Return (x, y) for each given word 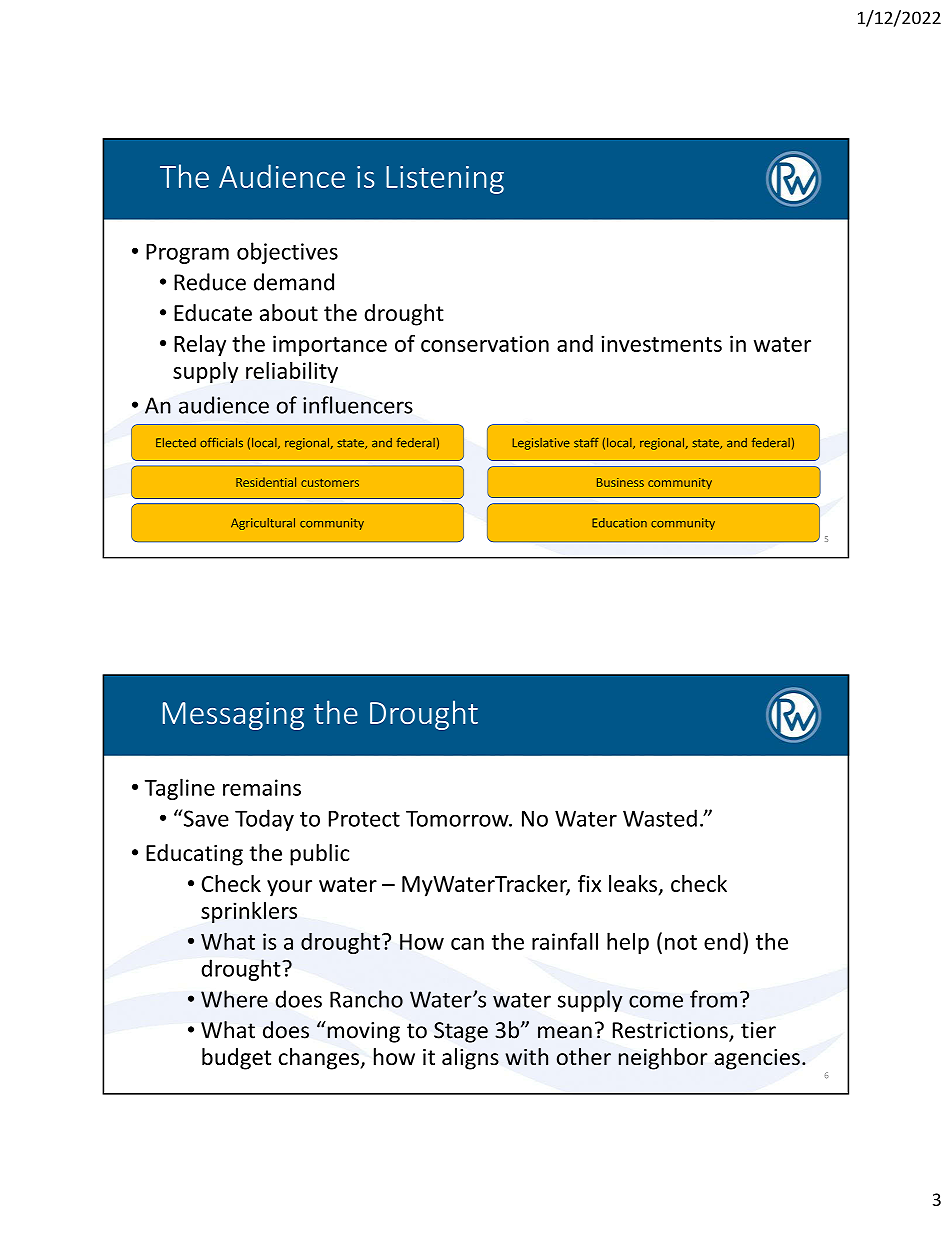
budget (236, 1059)
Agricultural (263, 524)
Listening (445, 180)
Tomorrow (458, 818)
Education (619, 523)
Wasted (660, 818)
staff (586, 443)
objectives (287, 253)
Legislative (541, 444)
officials (221, 443)
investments (661, 343)
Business (620, 482)
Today (264, 820)
